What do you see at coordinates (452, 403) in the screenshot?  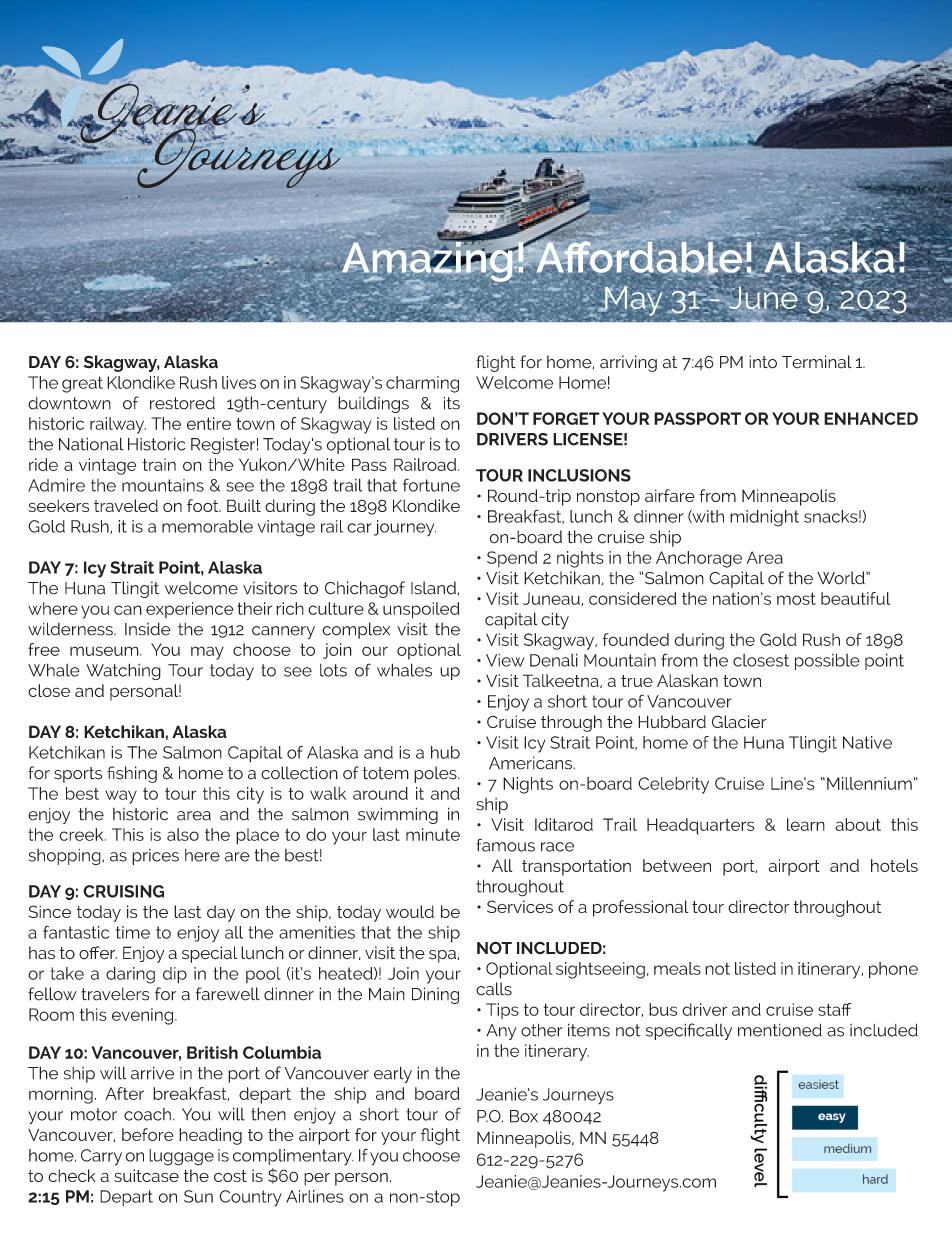 I see `its` at bounding box center [452, 403].
